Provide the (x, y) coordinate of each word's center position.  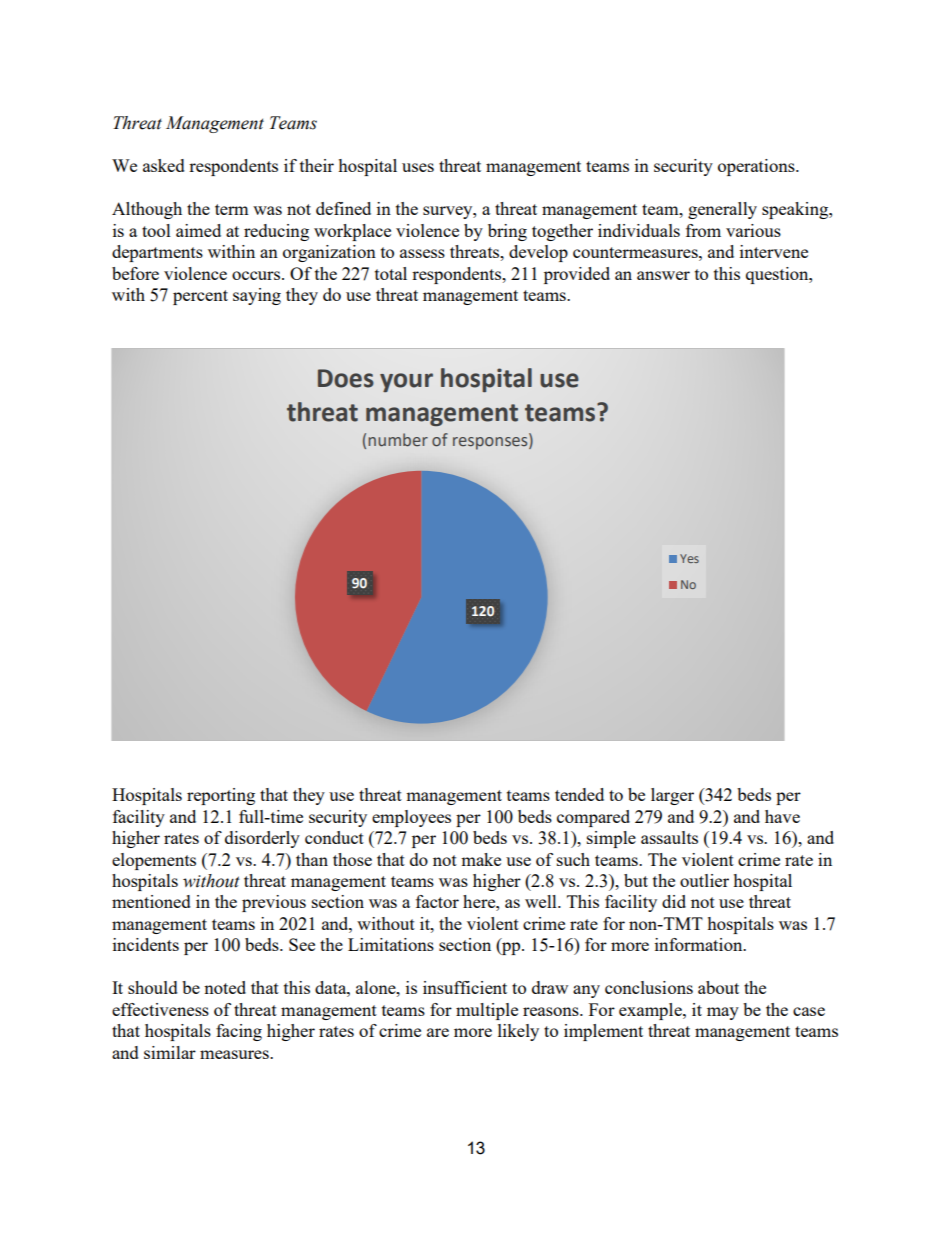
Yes (689, 558)
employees (411, 818)
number (398, 439)
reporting (221, 796)
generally (722, 210)
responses (491, 443)
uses (418, 167)
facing (239, 1032)
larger (672, 796)
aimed (198, 230)
